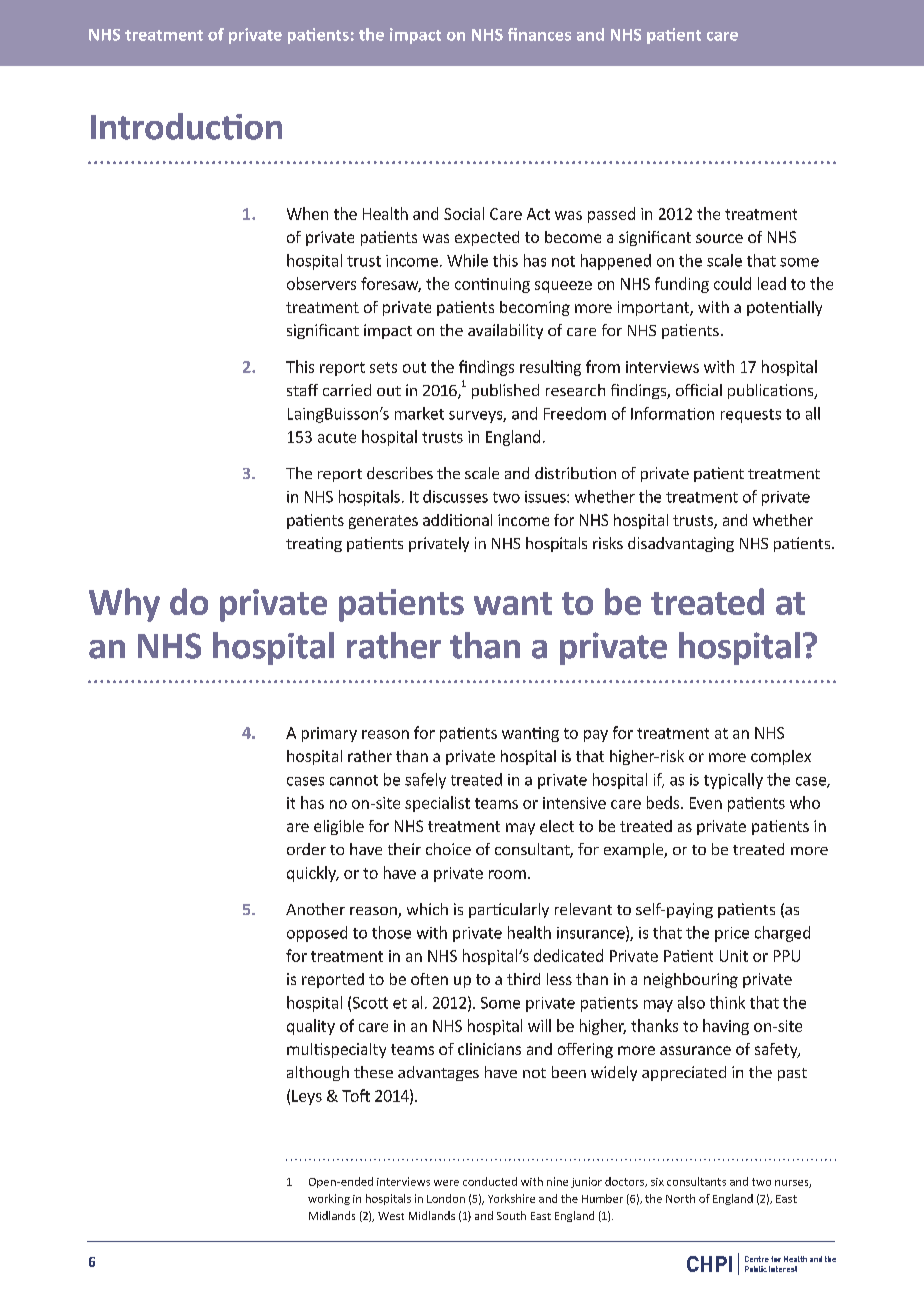 This screenshot has width=924, height=1308. What do you see at coordinates (329, 1199) in the screenshot?
I see `working` at bounding box center [329, 1199].
